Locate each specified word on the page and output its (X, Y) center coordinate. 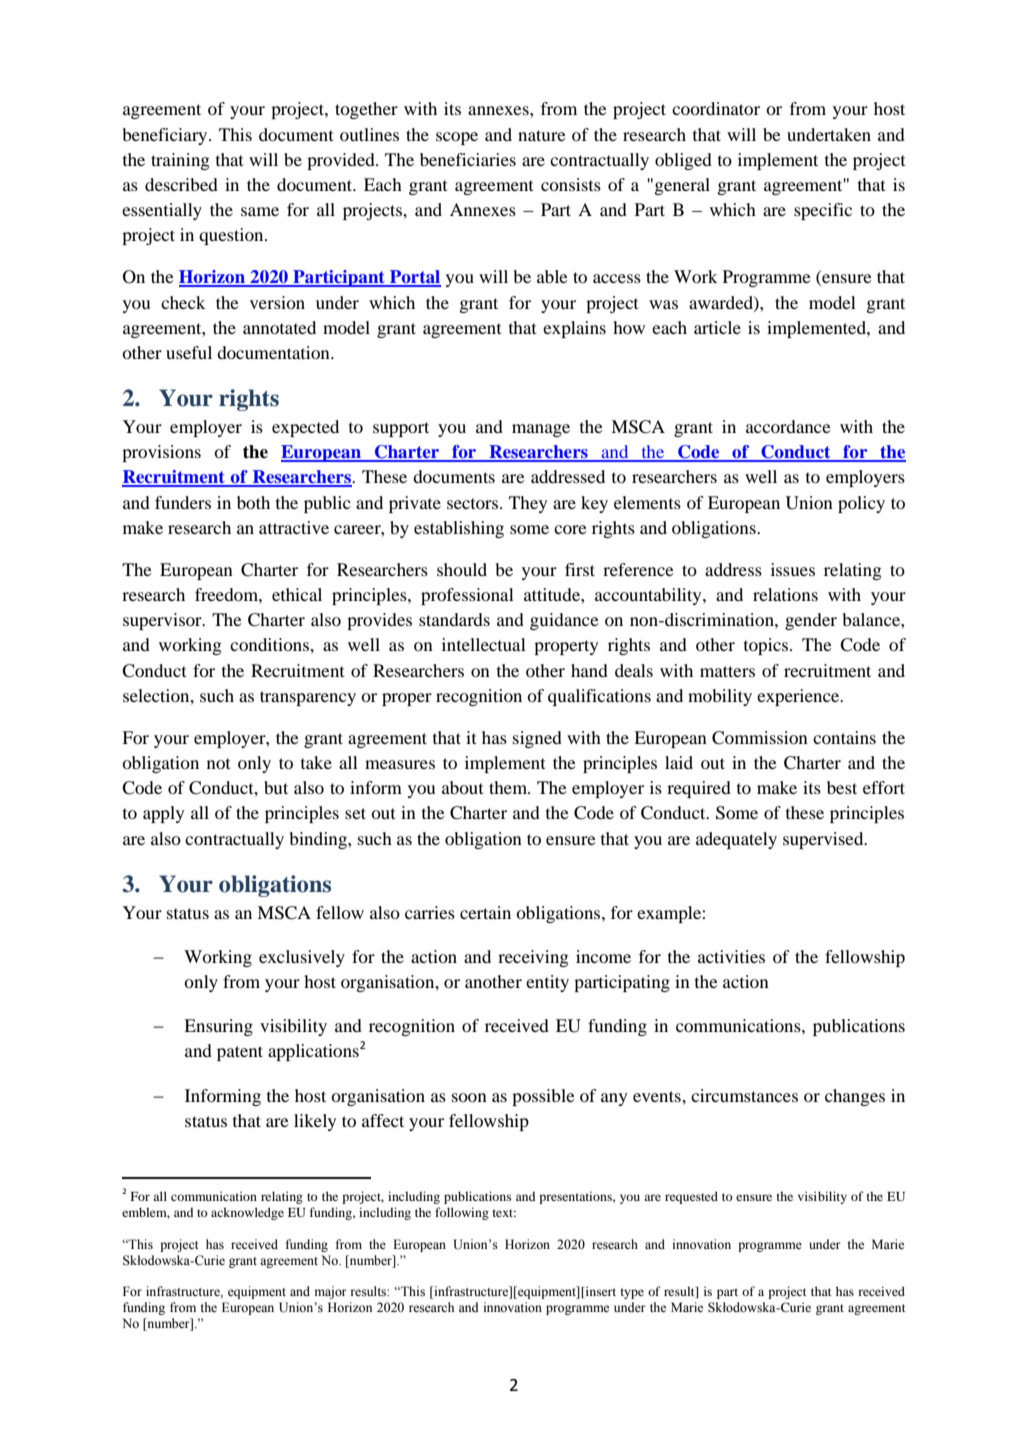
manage (541, 430)
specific (823, 211)
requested (691, 1197)
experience (799, 697)
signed (537, 739)
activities (731, 956)
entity (547, 983)
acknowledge (247, 1213)
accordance (788, 426)
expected (305, 428)
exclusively (302, 958)
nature (542, 135)
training (180, 161)
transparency (308, 698)
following (462, 1213)
